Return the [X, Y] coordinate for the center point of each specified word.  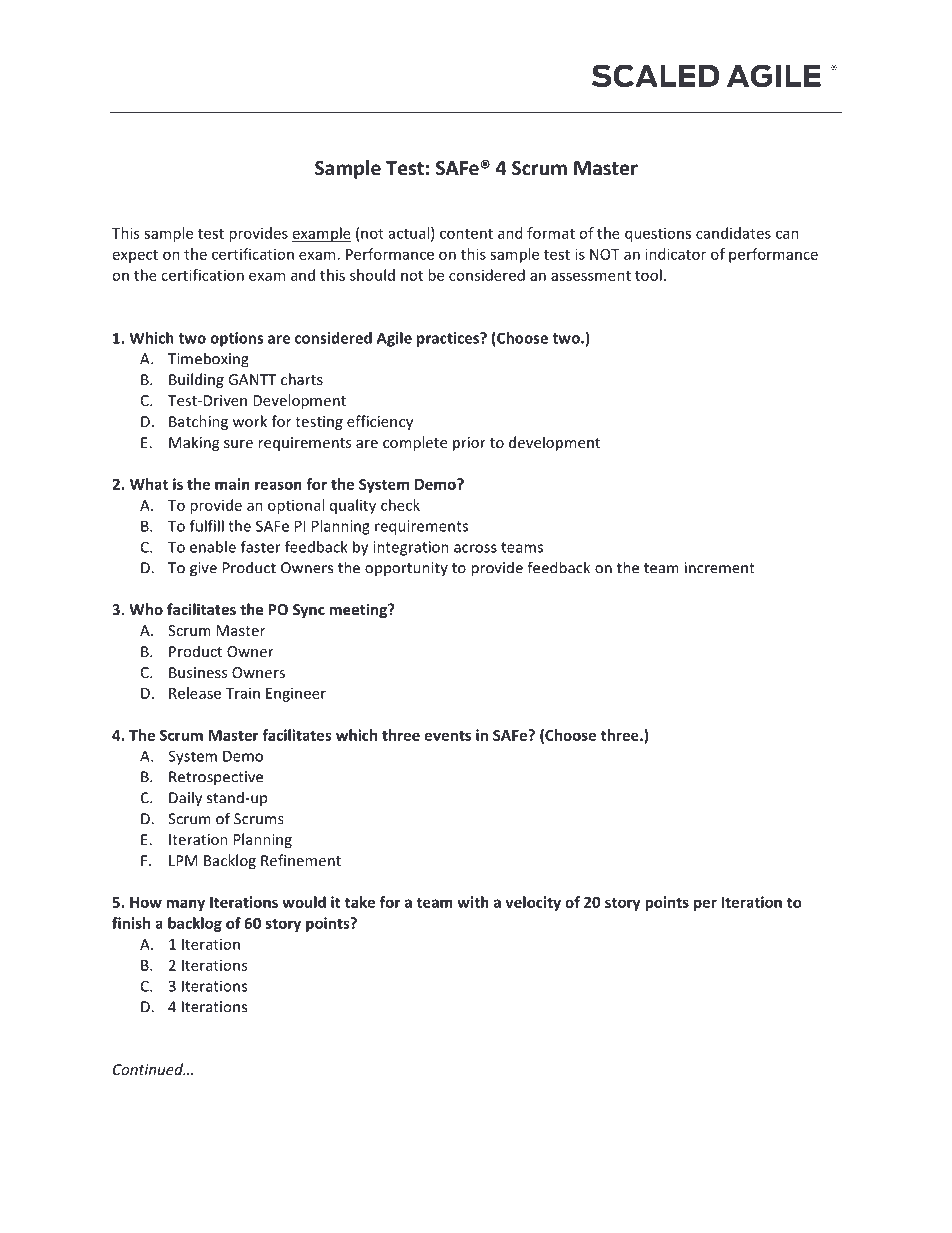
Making [194, 443]
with [473, 902]
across [475, 548]
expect [135, 256]
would [304, 902]
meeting [359, 610]
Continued [149, 1069]
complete [415, 443]
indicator [675, 254]
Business [198, 672]
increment [720, 568]
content [466, 234]
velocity [533, 903]
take [360, 902]
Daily [185, 799]
